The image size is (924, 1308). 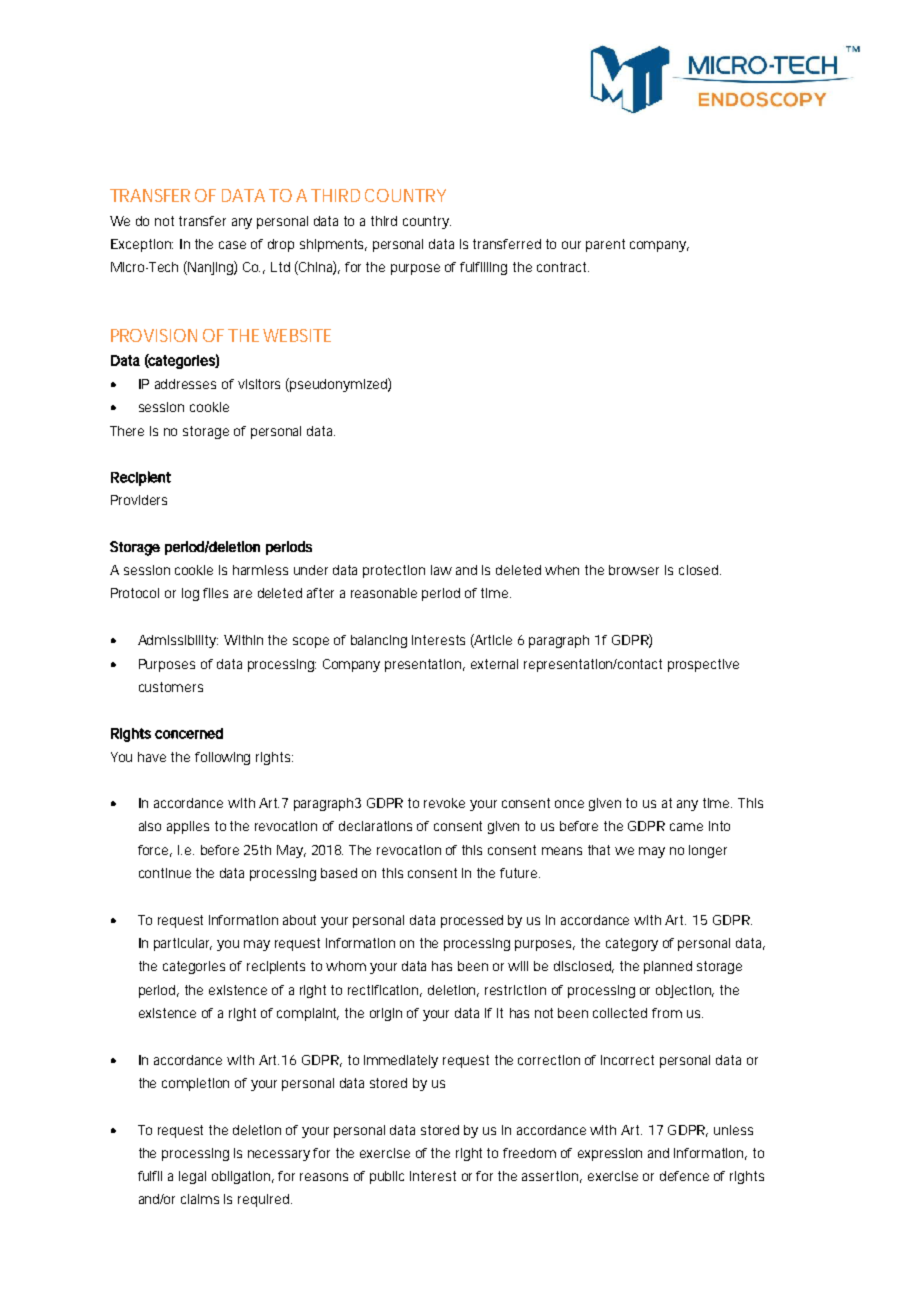 I want to click on following, so click(x=222, y=758).
